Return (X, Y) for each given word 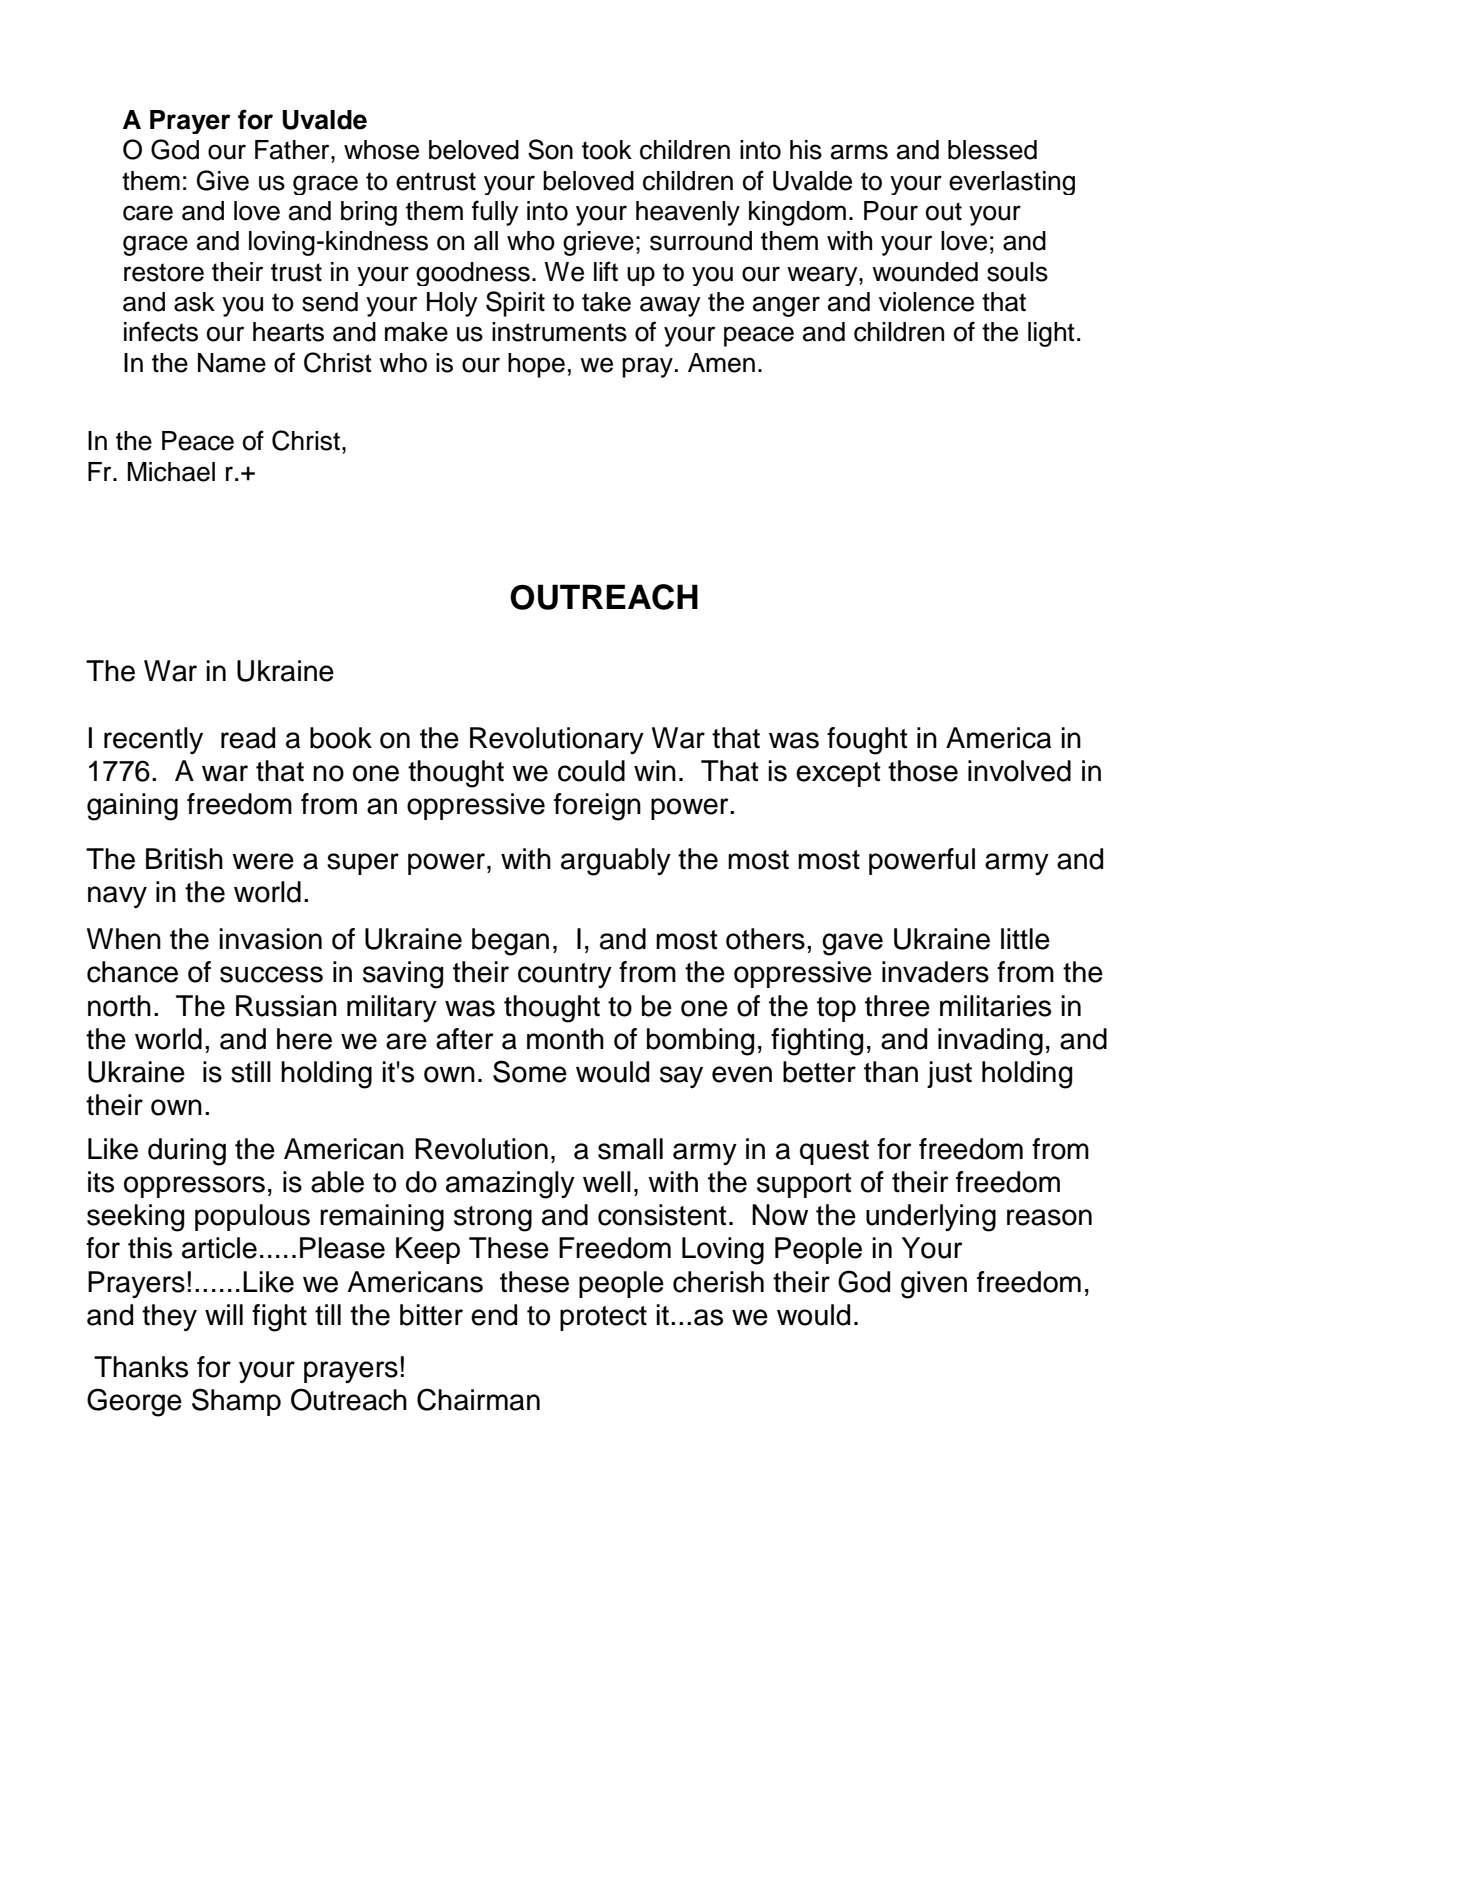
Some (530, 1071)
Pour (891, 211)
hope (536, 365)
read (248, 738)
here (304, 1039)
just (949, 1074)
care (148, 213)
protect (603, 1318)
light (1051, 334)
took (607, 150)
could (591, 771)
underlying (931, 1218)
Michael (171, 472)
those (923, 771)
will (224, 1314)
